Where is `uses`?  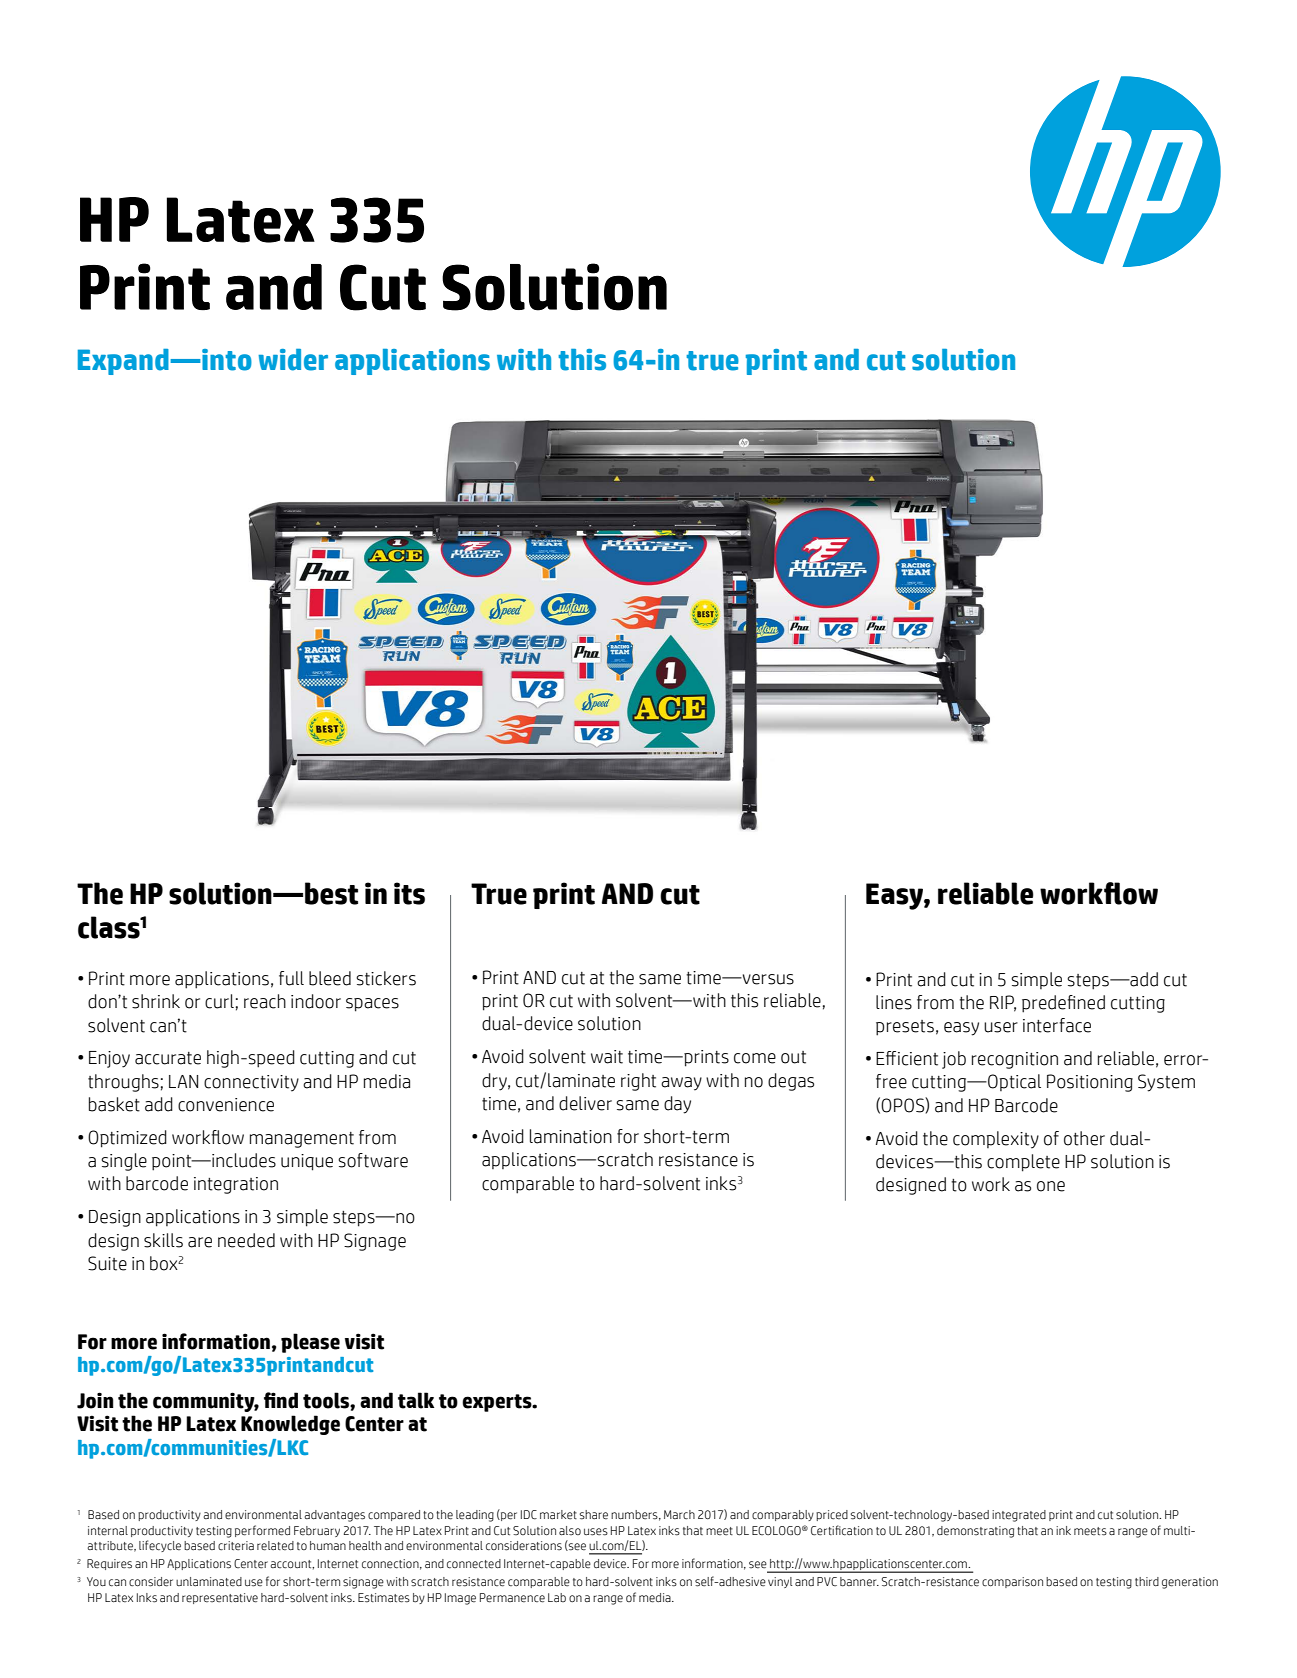 uses is located at coordinates (596, 1532).
